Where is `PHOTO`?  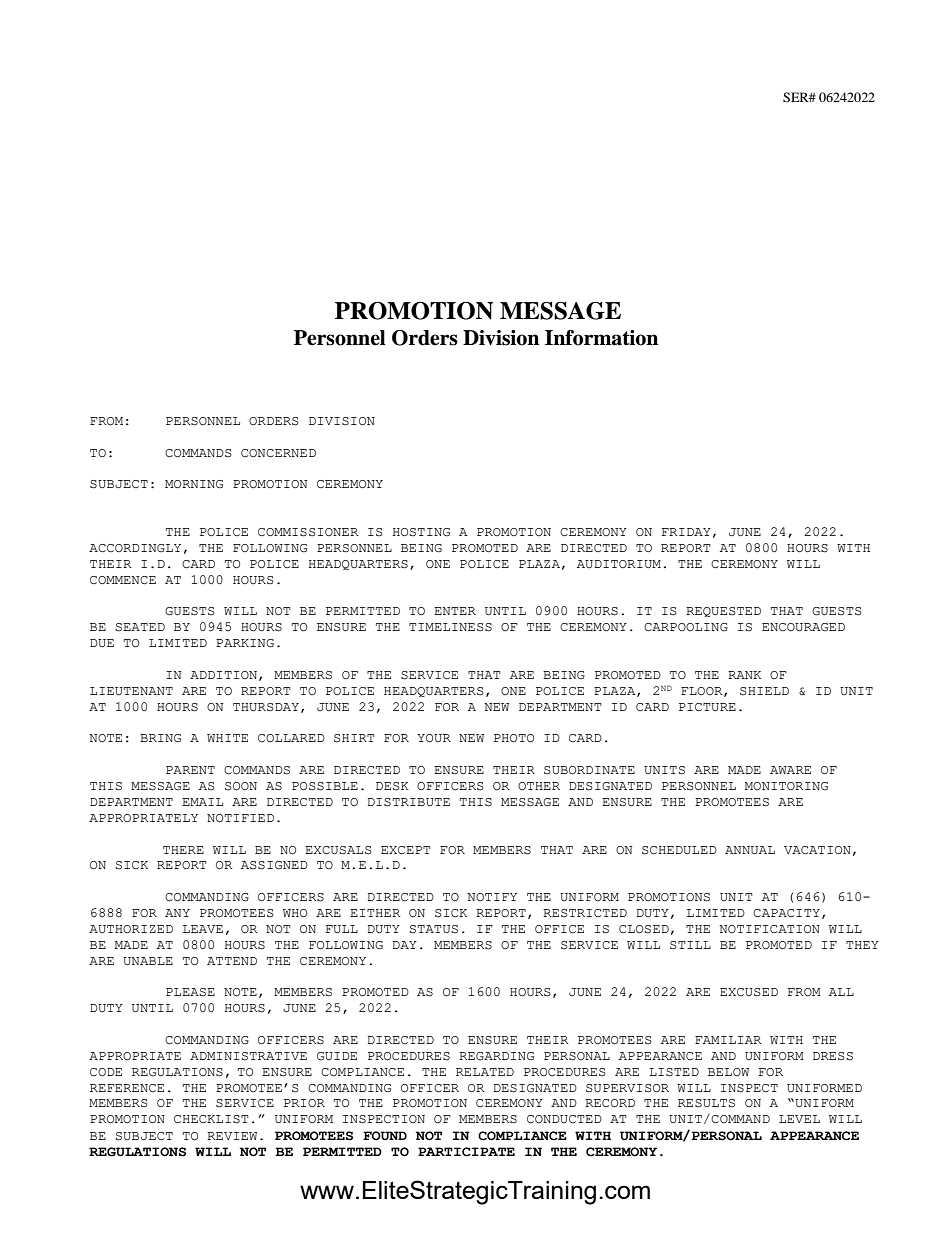 PHOTO is located at coordinates (514, 738).
